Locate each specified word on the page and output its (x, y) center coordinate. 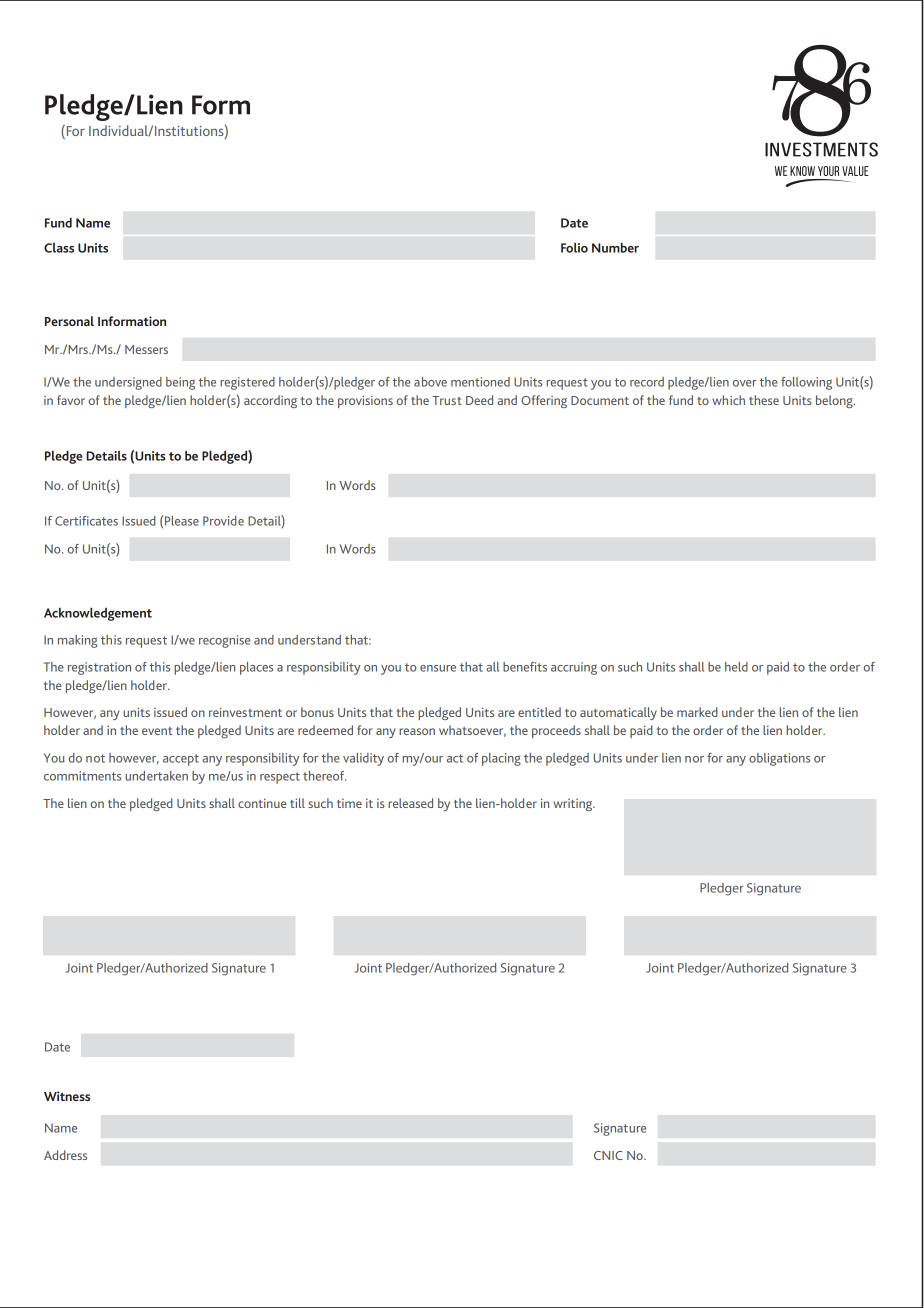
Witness (67, 1096)
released (410, 803)
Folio (574, 248)
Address (65, 1155)
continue (262, 803)
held (736, 667)
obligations (779, 759)
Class (59, 248)
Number (615, 247)
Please (182, 521)
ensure (438, 668)
